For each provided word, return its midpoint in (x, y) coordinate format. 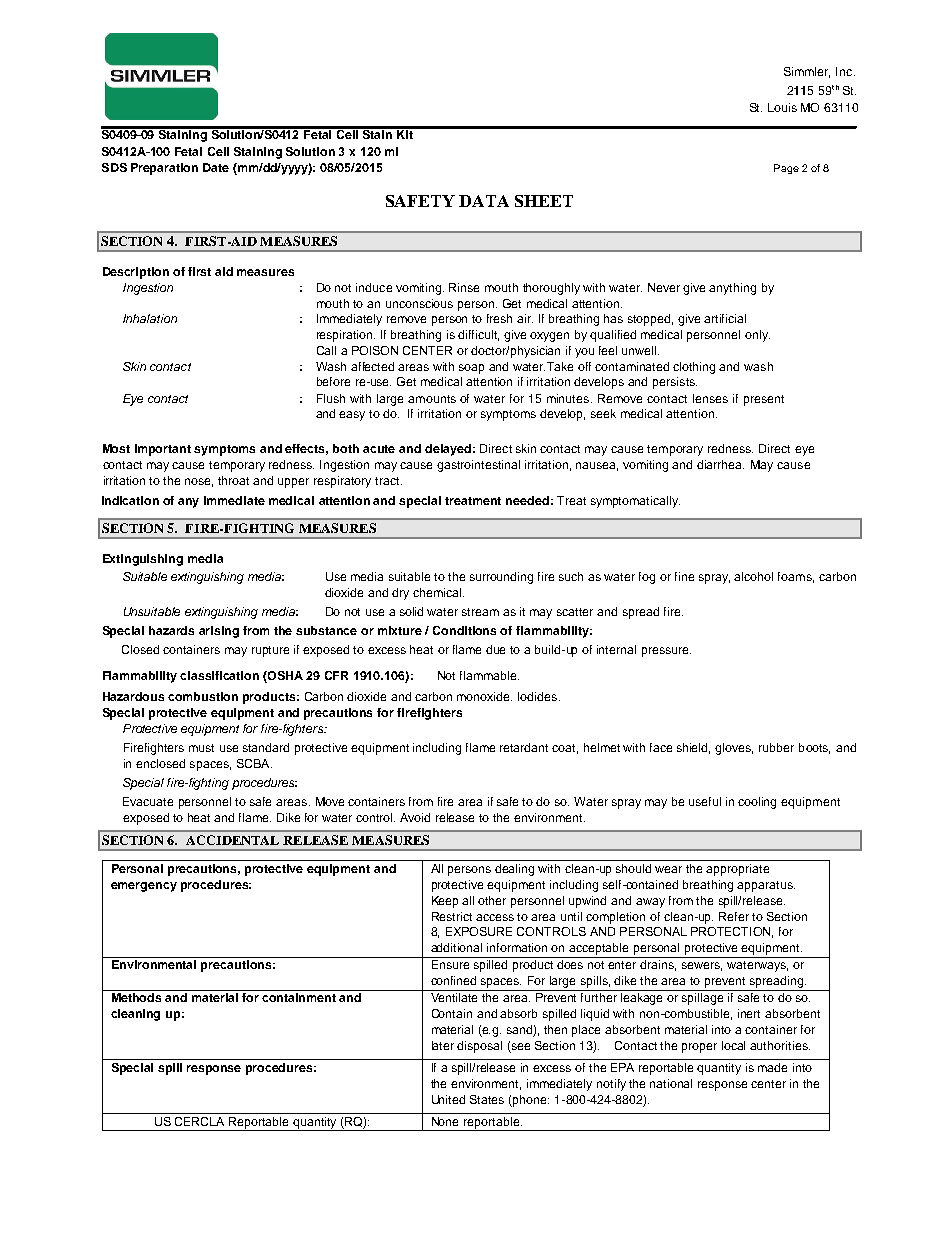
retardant (524, 747)
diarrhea (720, 464)
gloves (734, 749)
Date (216, 167)
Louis (782, 107)
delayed (448, 450)
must (201, 748)
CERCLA (199, 1121)
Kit (405, 133)
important (163, 450)
